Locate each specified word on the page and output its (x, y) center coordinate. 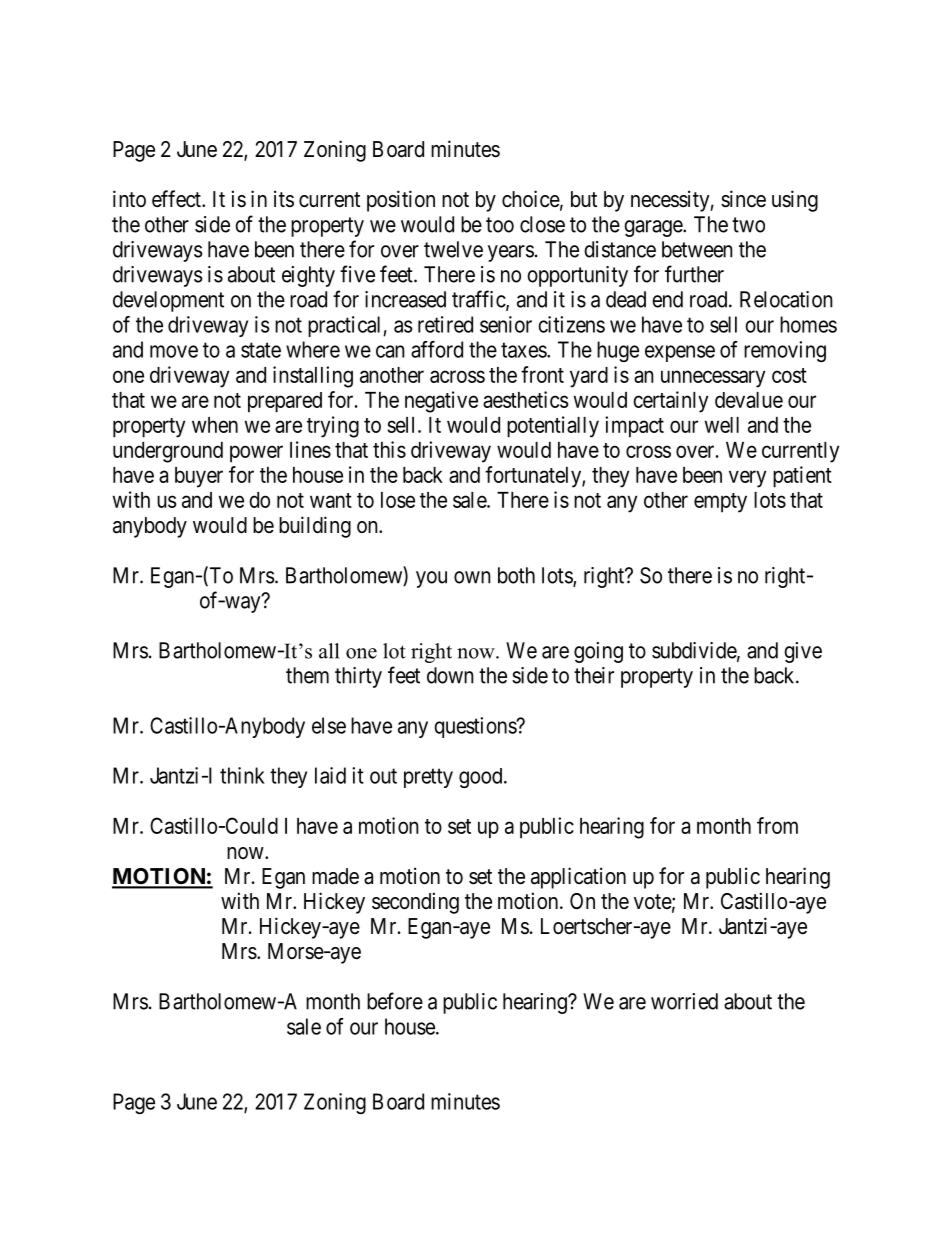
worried (684, 1001)
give (803, 652)
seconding (415, 903)
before (395, 1001)
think (242, 775)
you (431, 579)
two (748, 225)
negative (441, 402)
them (307, 675)
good (482, 778)
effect (177, 199)
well (722, 425)
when (215, 425)
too (500, 225)
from (777, 825)
